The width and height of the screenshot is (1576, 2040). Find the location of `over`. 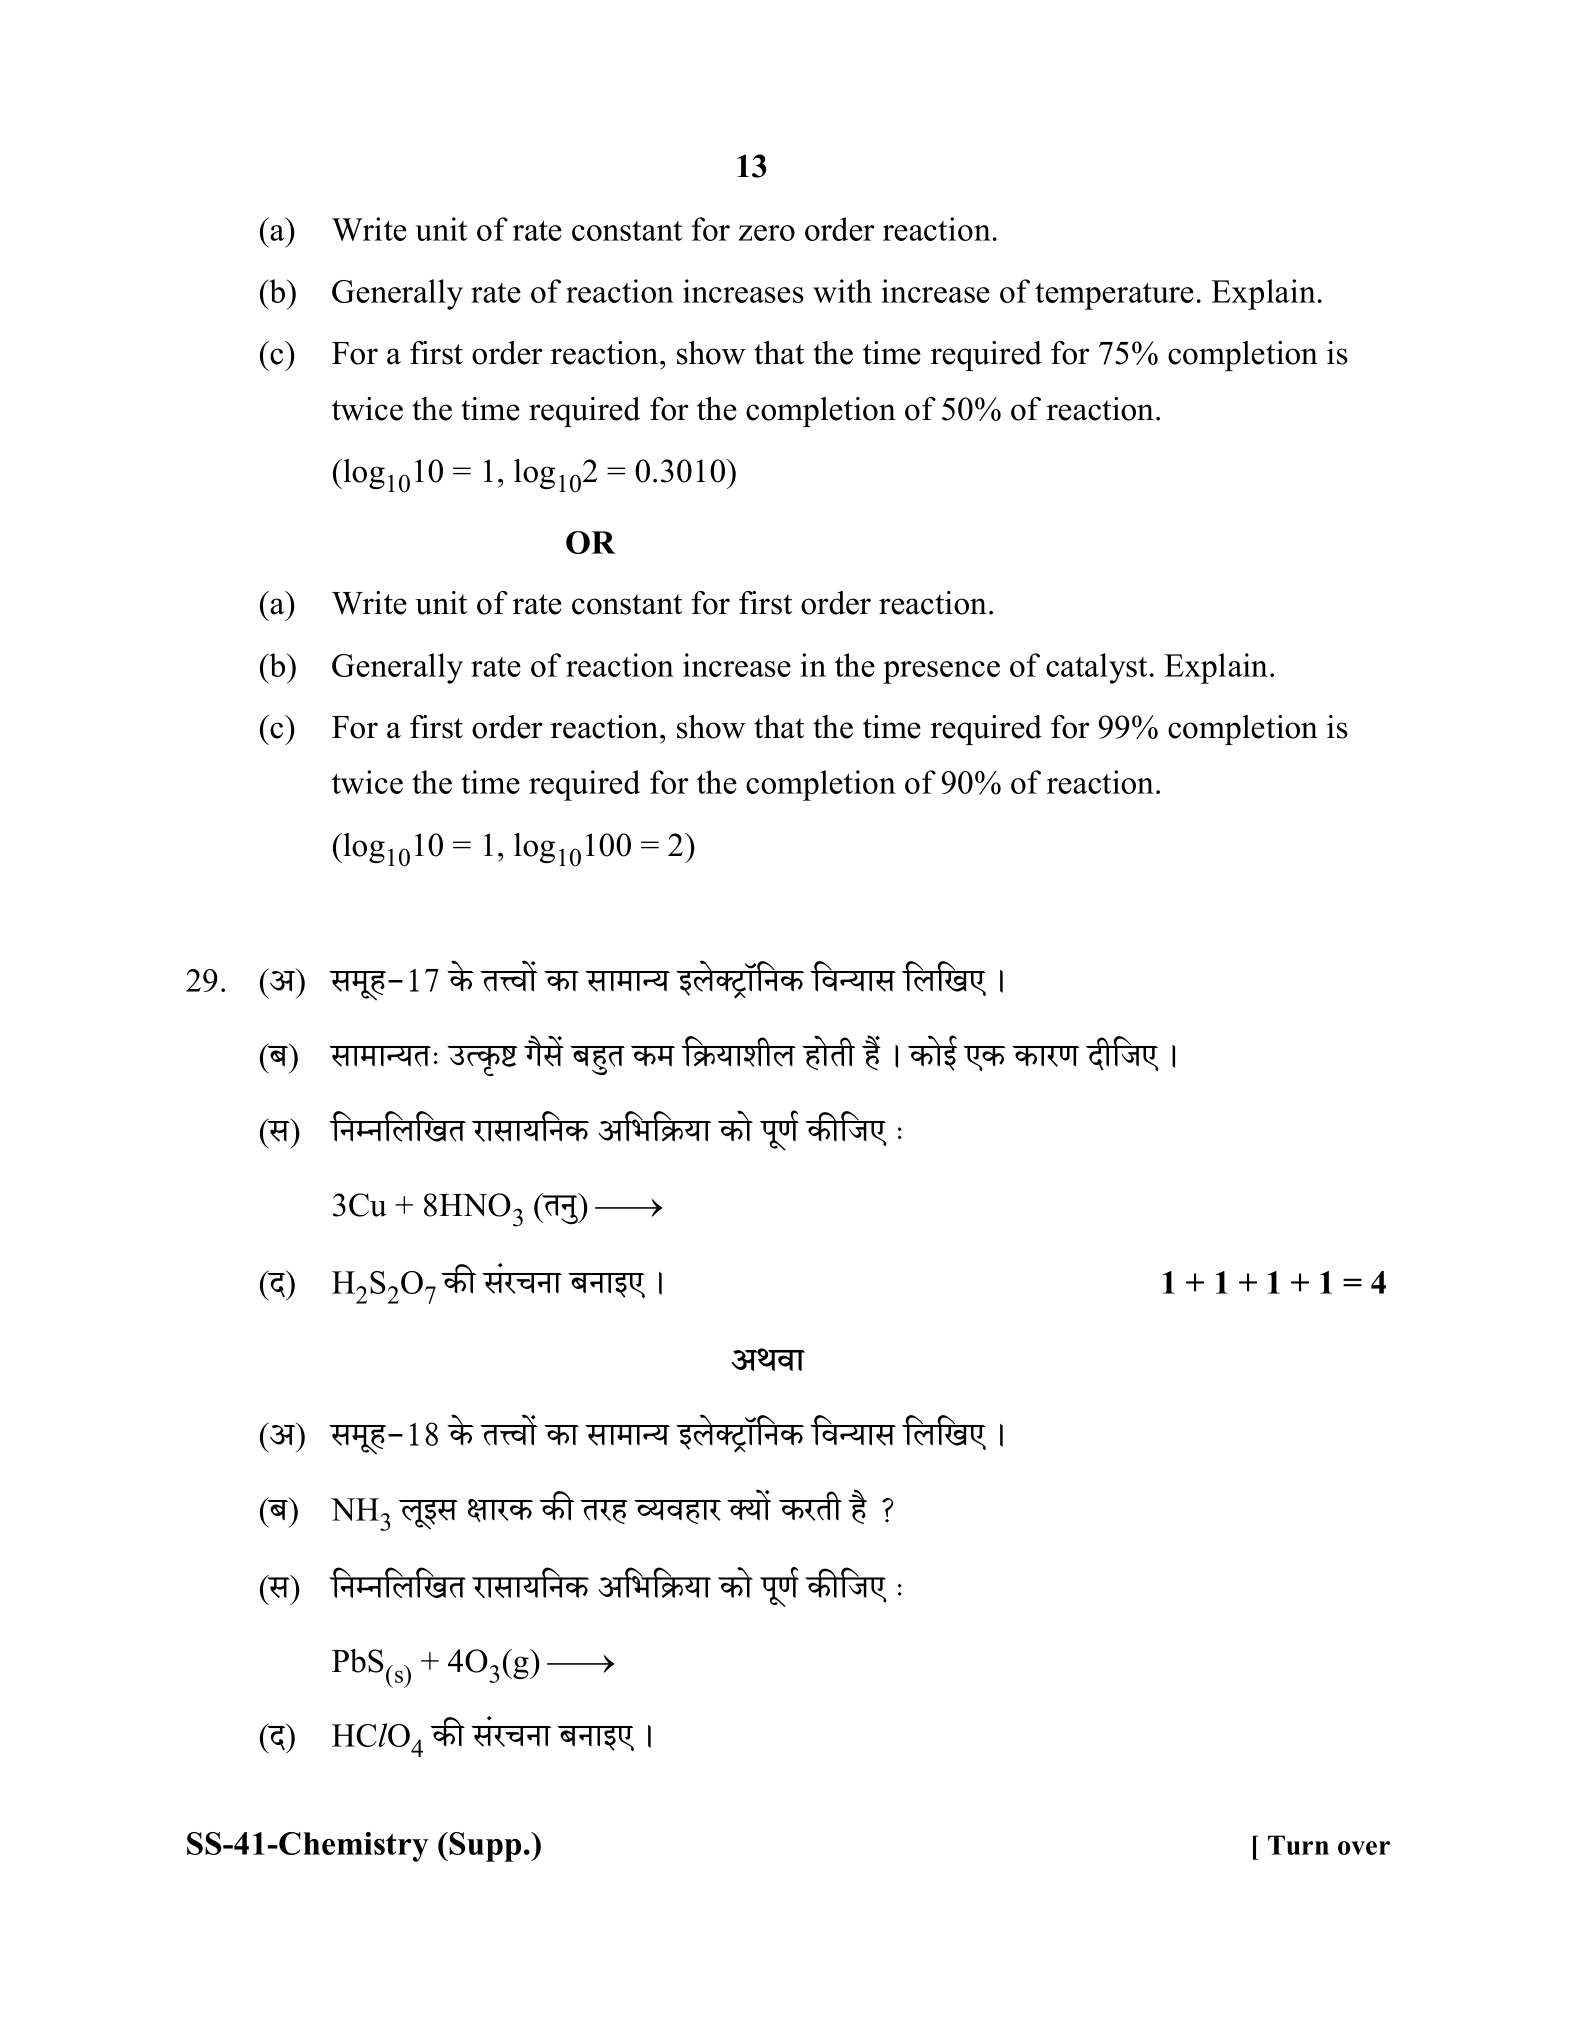

over is located at coordinates (1364, 1848).
